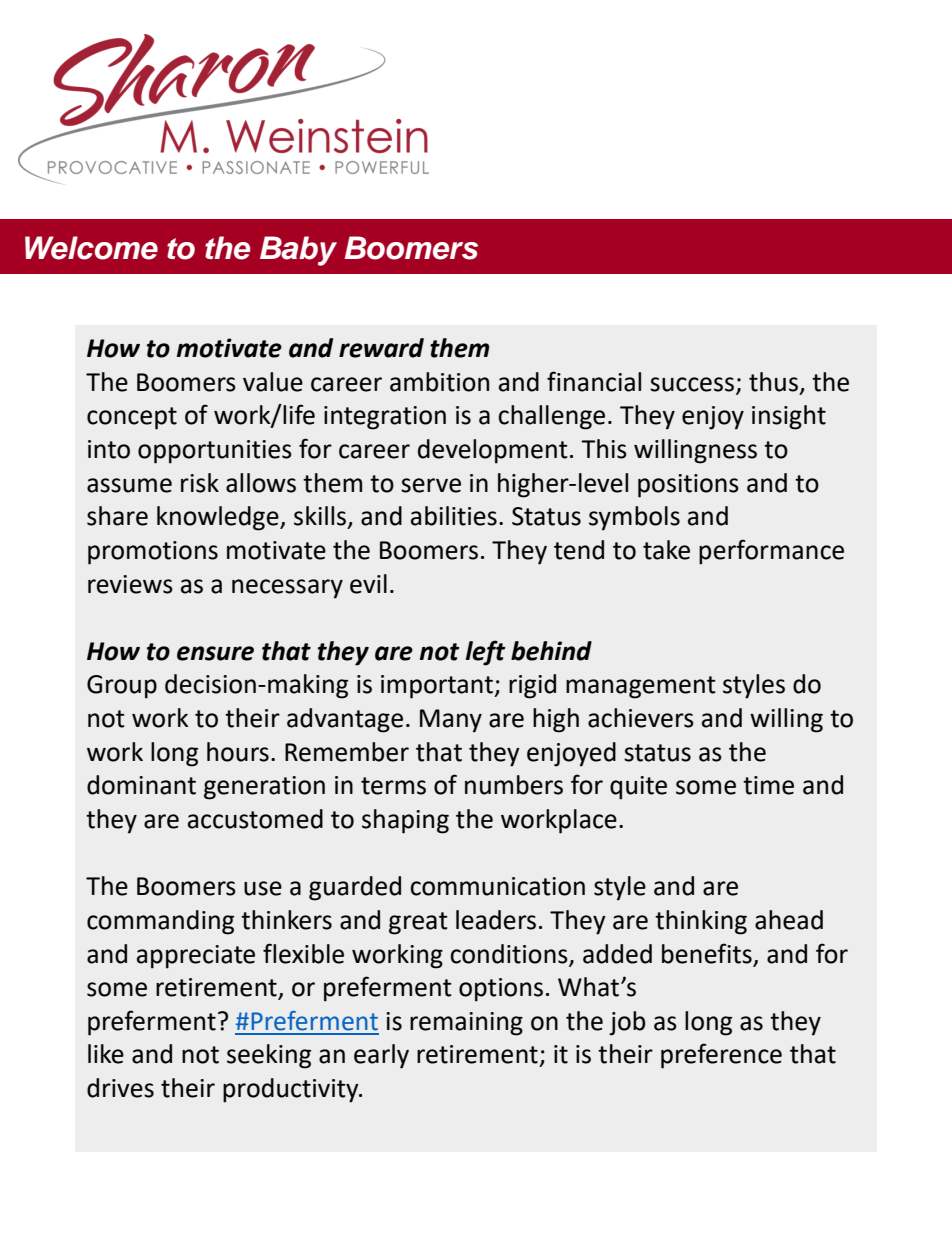  I want to click on risk, so click(200, 483).
